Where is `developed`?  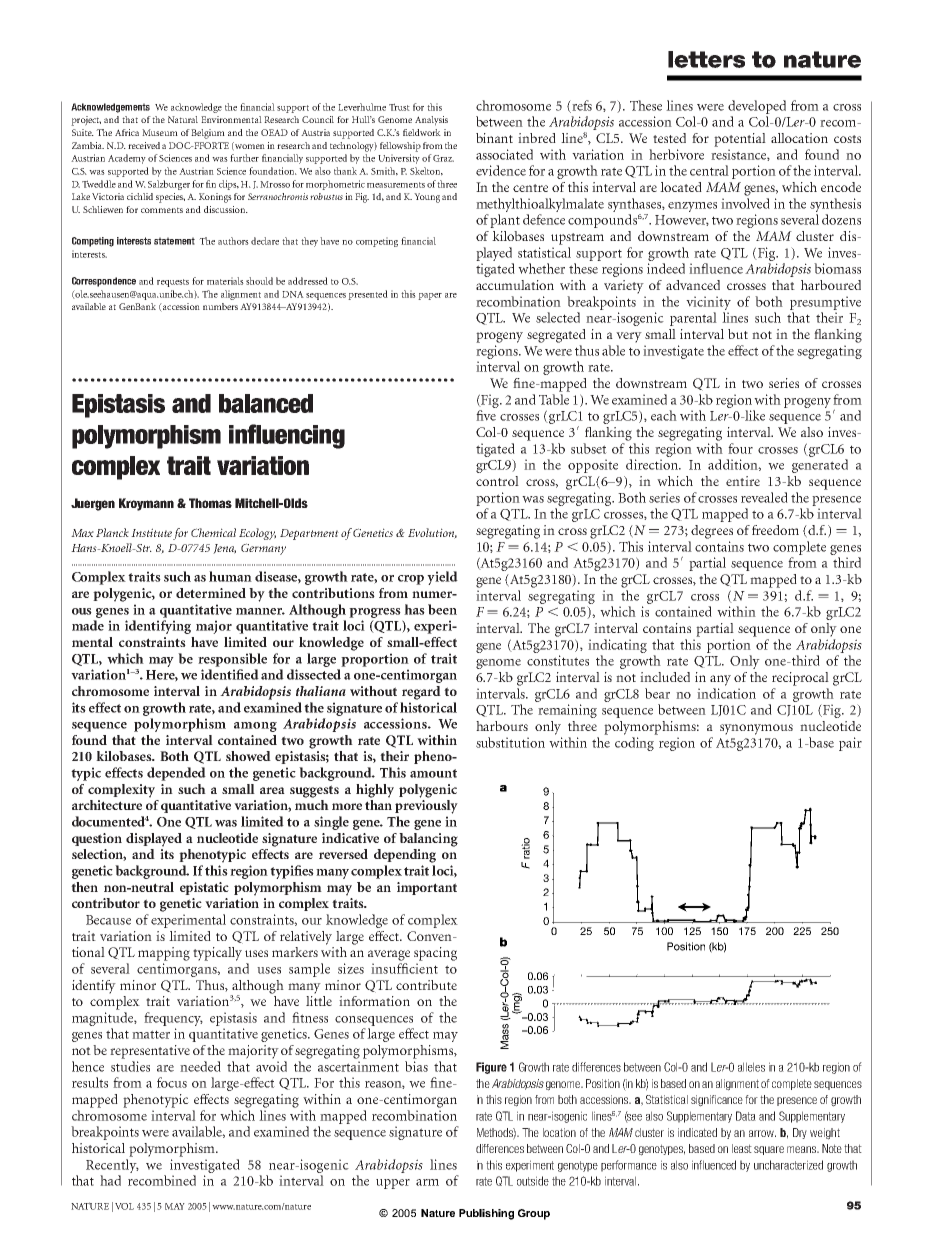
developed is located at coordinates (757, 107).
